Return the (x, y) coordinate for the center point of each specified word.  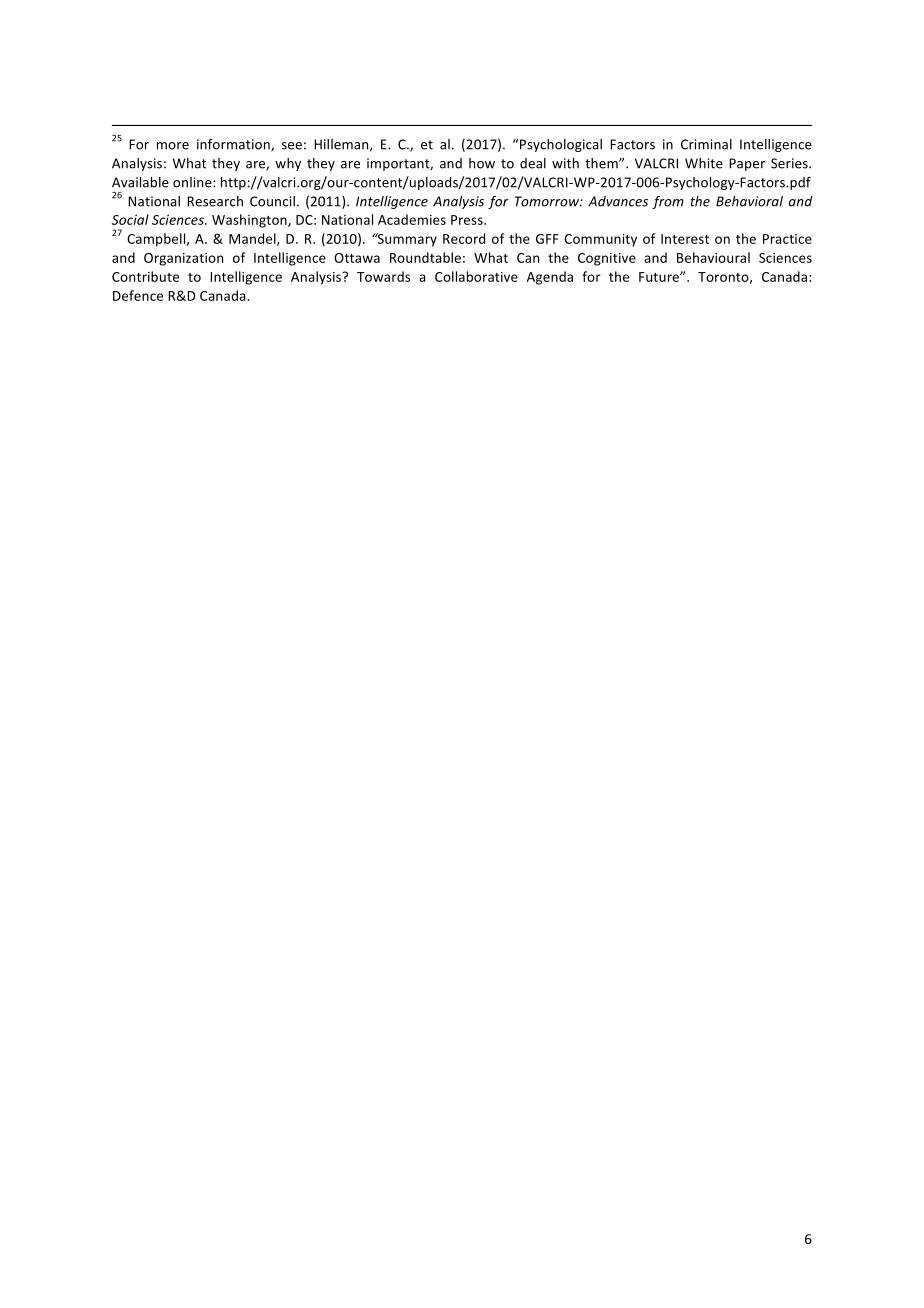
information (234, 145)
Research (215, 201)
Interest (685, 239)
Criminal (706, 144)
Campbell (157, 240)
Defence (138, 295)
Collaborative (476, 276)
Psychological (561, 145)
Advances (618, 201)
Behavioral (749, 201)
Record (464, 238)
